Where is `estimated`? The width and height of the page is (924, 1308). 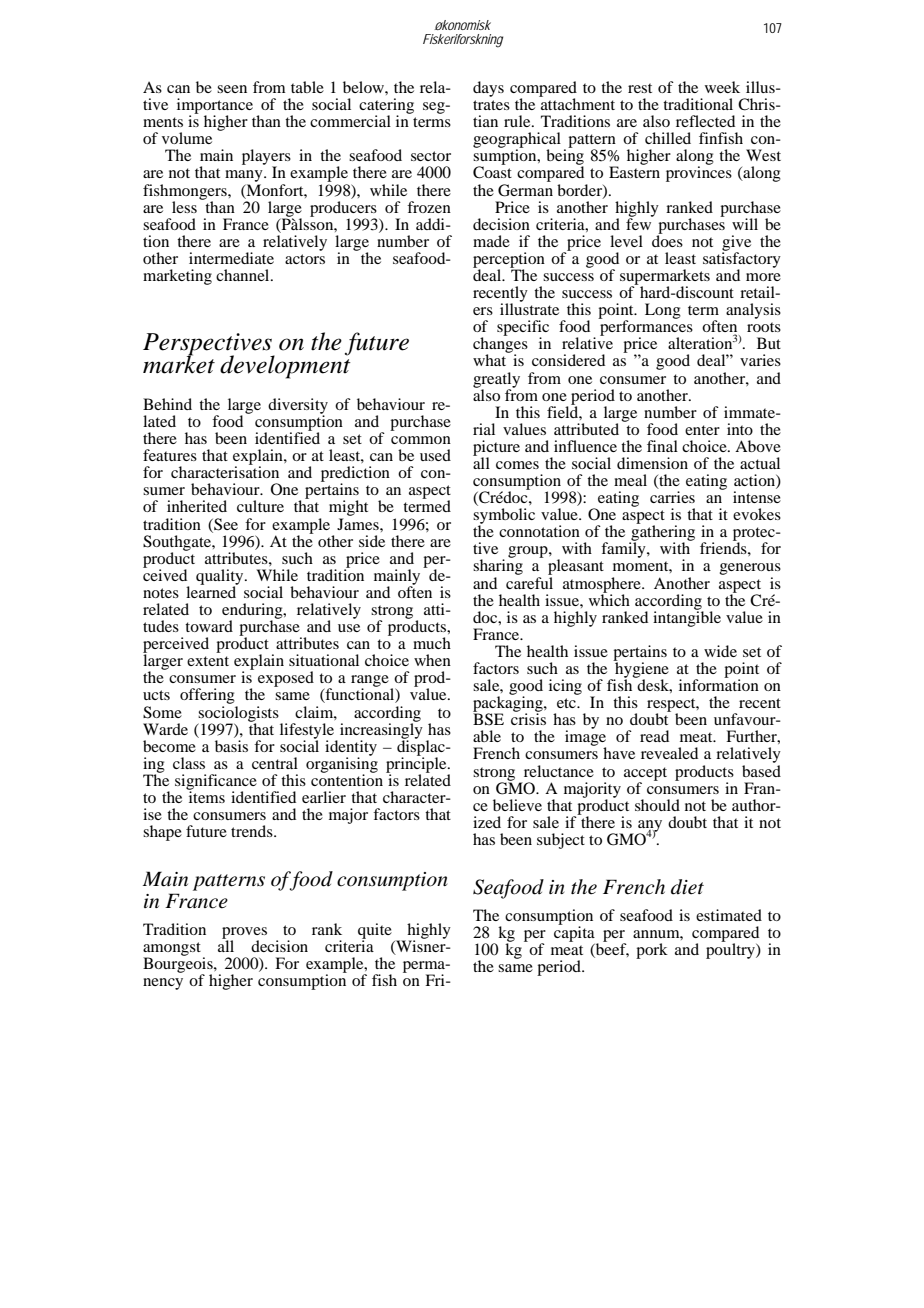
estimated is located at coordinates (729, 915).
